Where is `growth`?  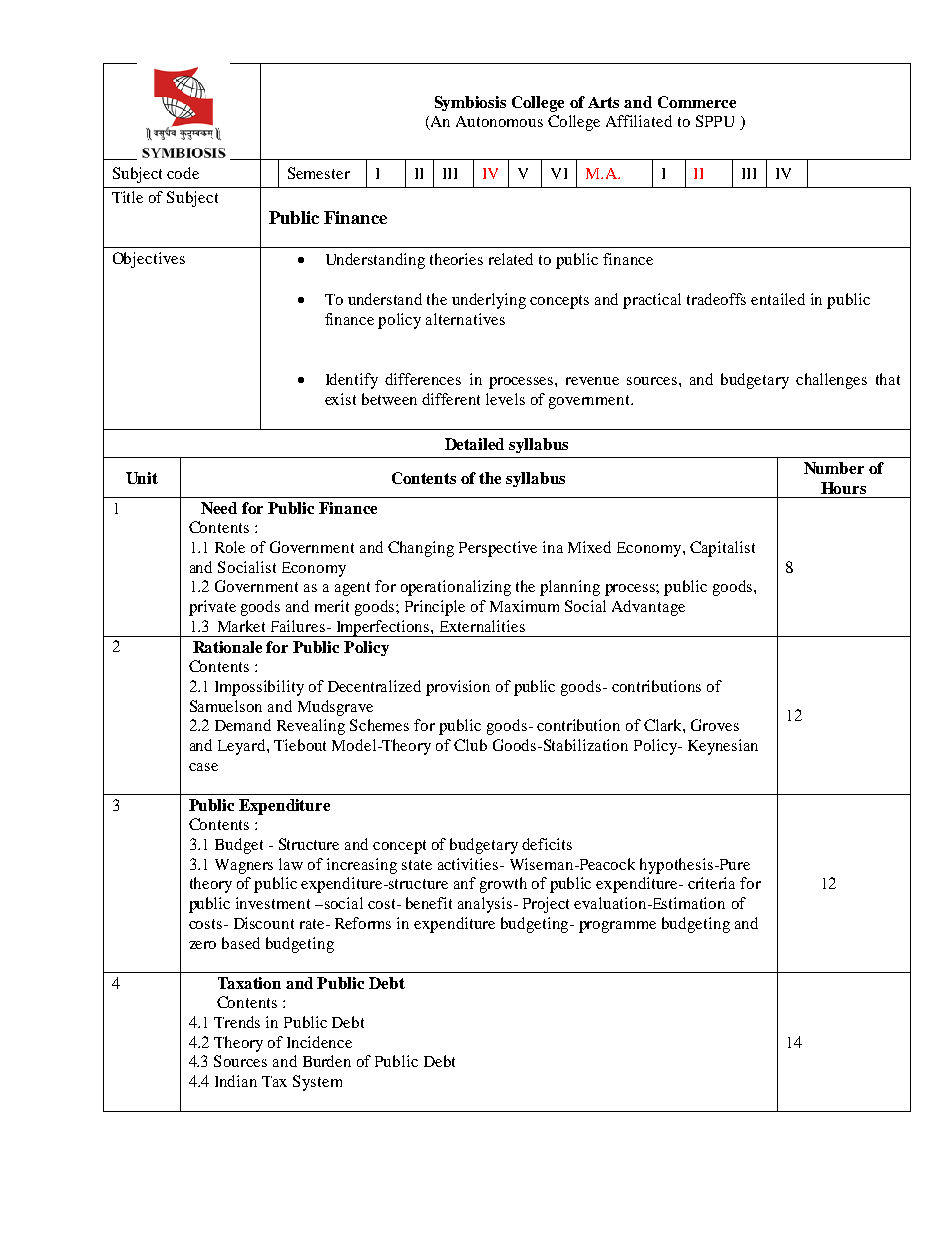
growth is located at coordinates (503, 885).
